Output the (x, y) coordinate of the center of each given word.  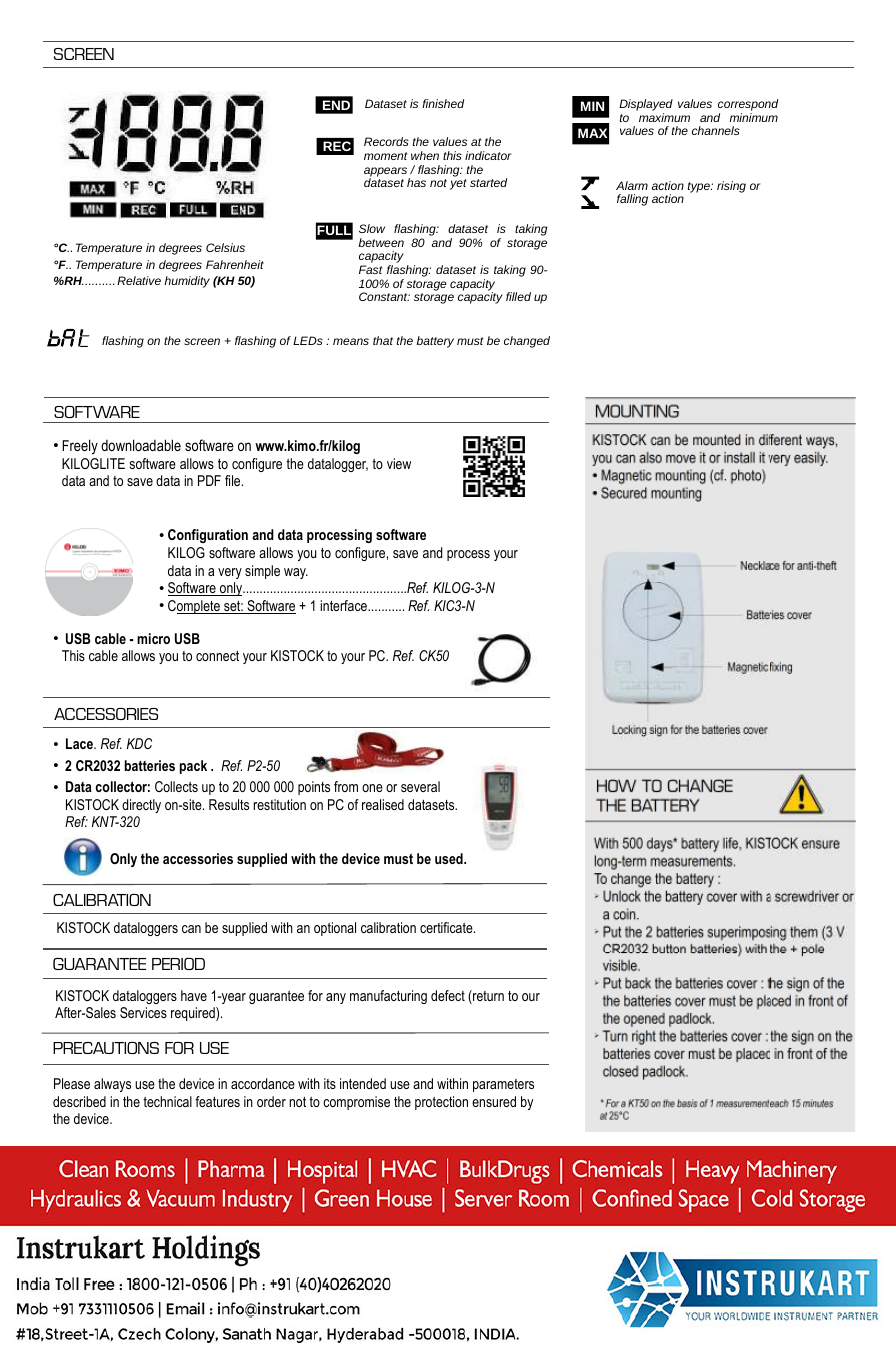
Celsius (225, 247)
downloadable (141, 445)
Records (386, 141)
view (399, 463)
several (420, 786)
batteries (150, 765)
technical (167, 1101)
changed (527, 342)
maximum (664, 117)
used (450, 858)
